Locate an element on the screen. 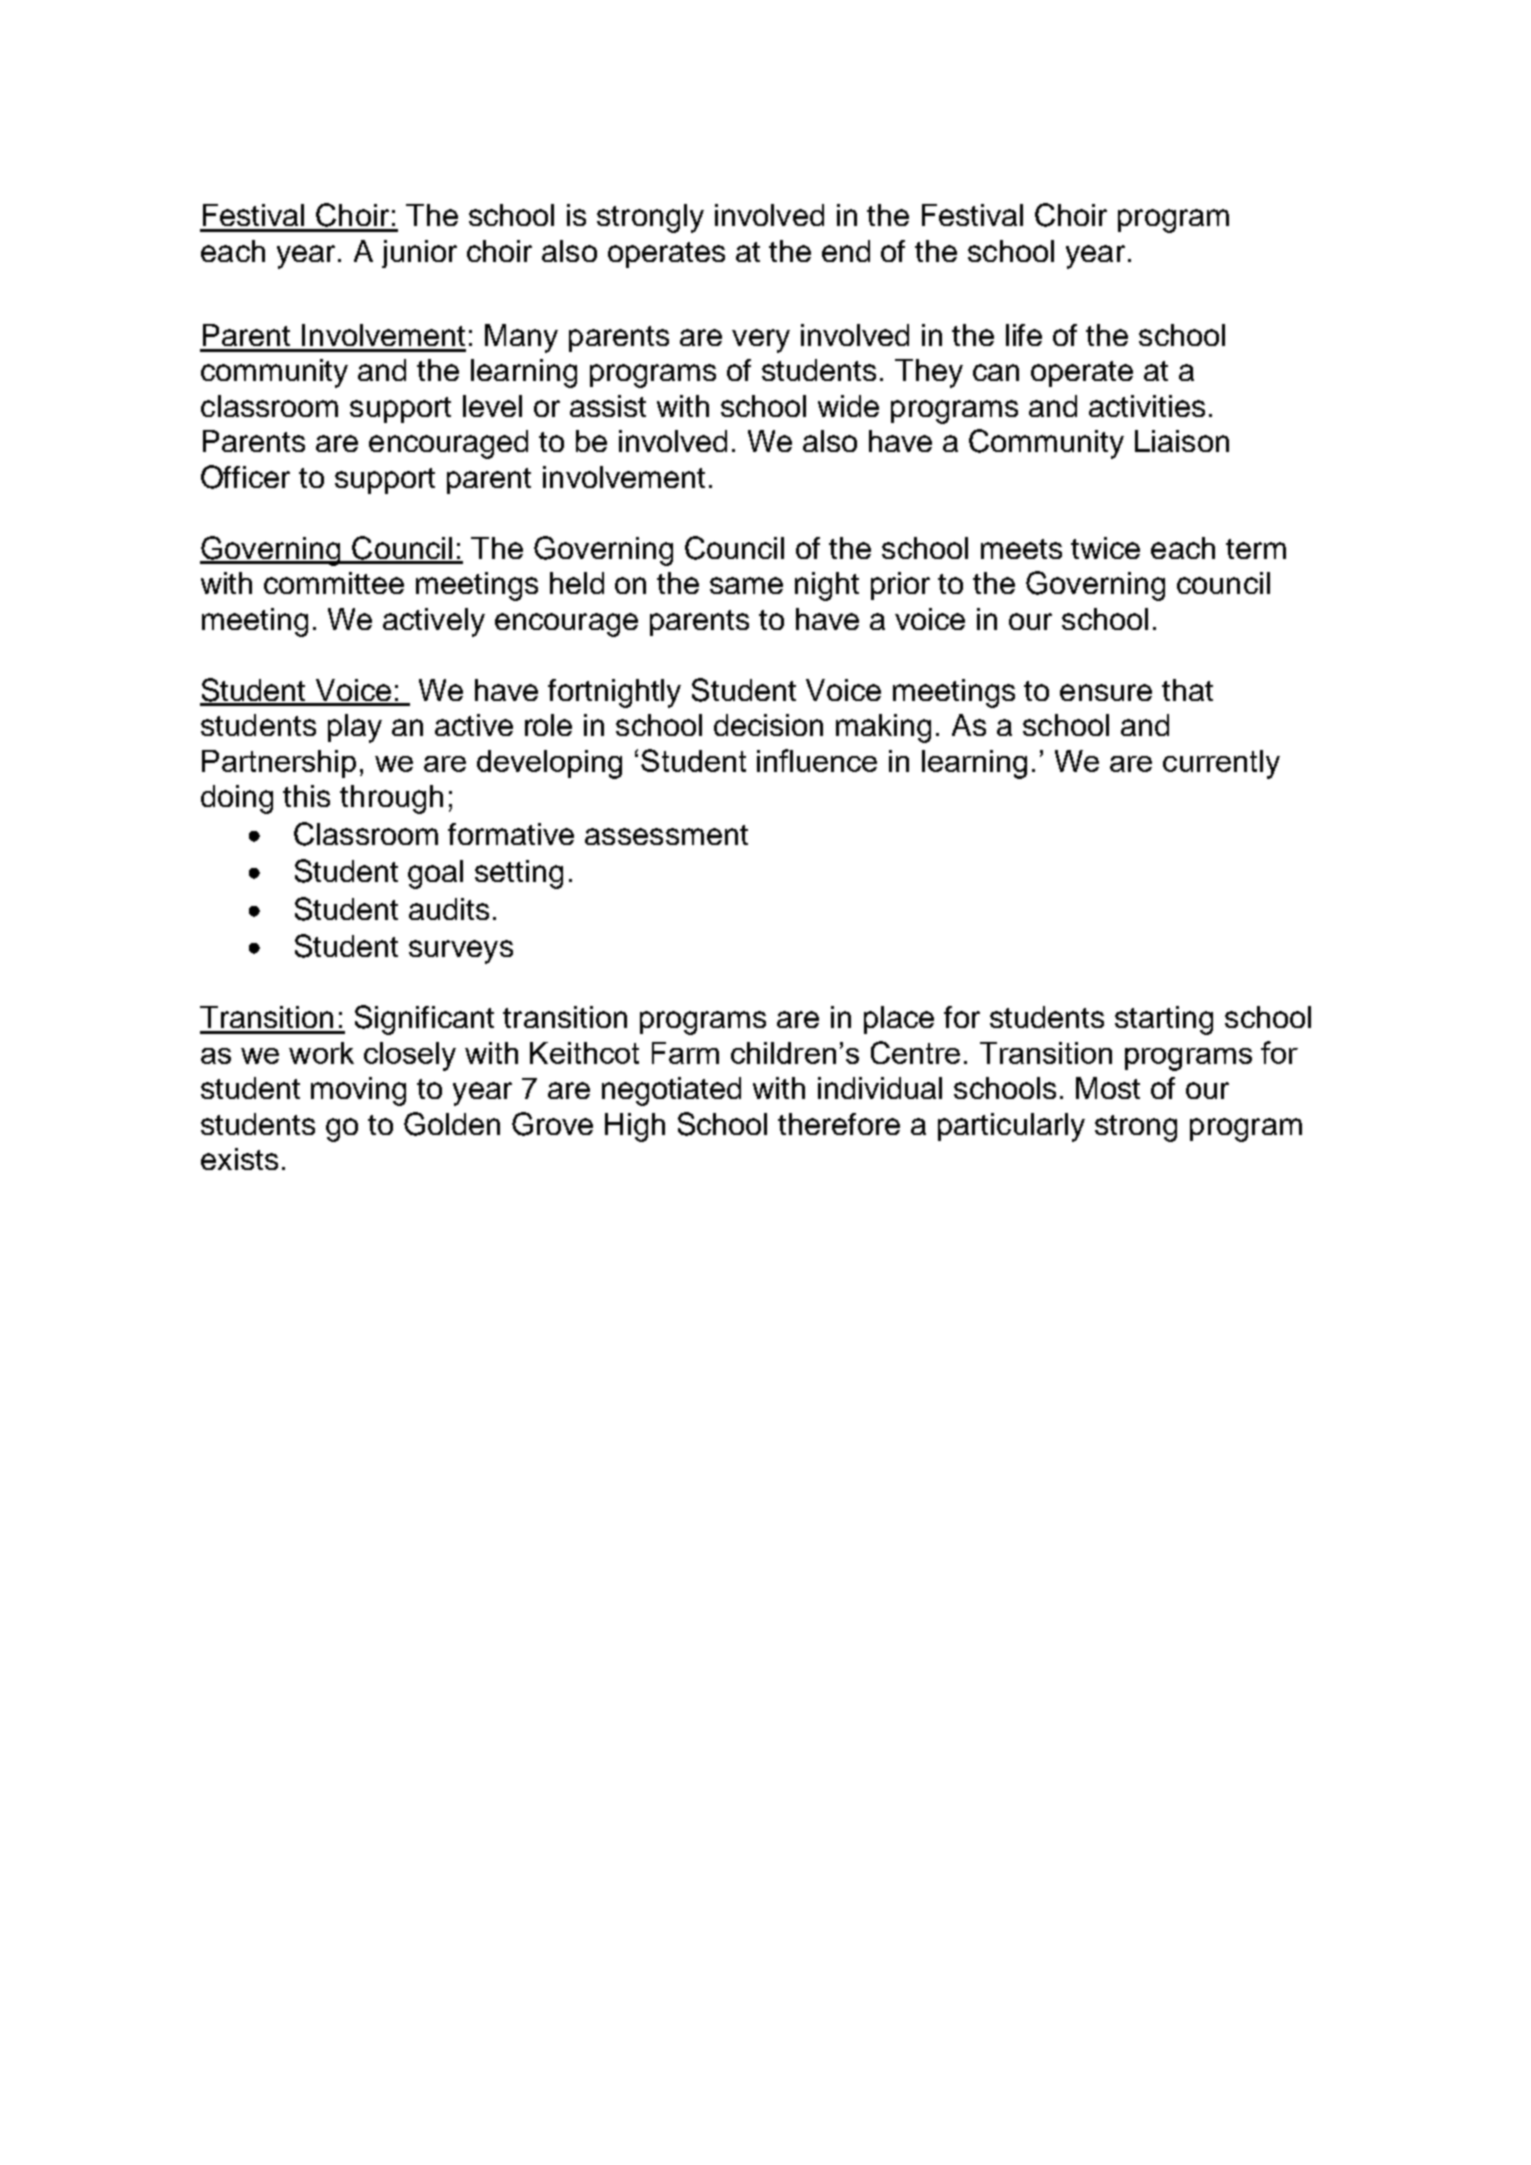 Image resolution: width=1531 pixels, height=2165 pixels. Officer is located at coordinates (245, 477).
